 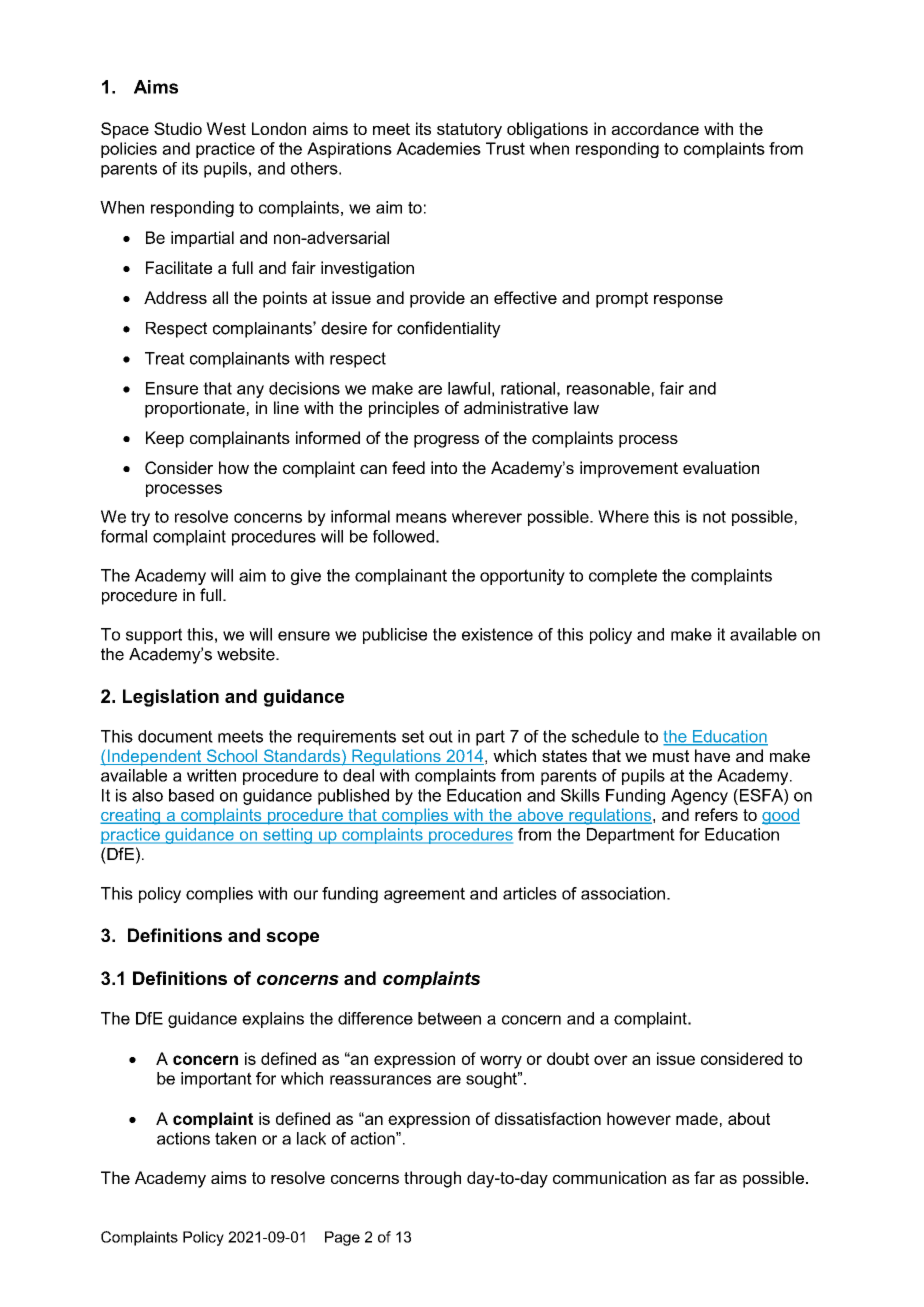 I want to click on Agency, so click(x=699, y=797).
